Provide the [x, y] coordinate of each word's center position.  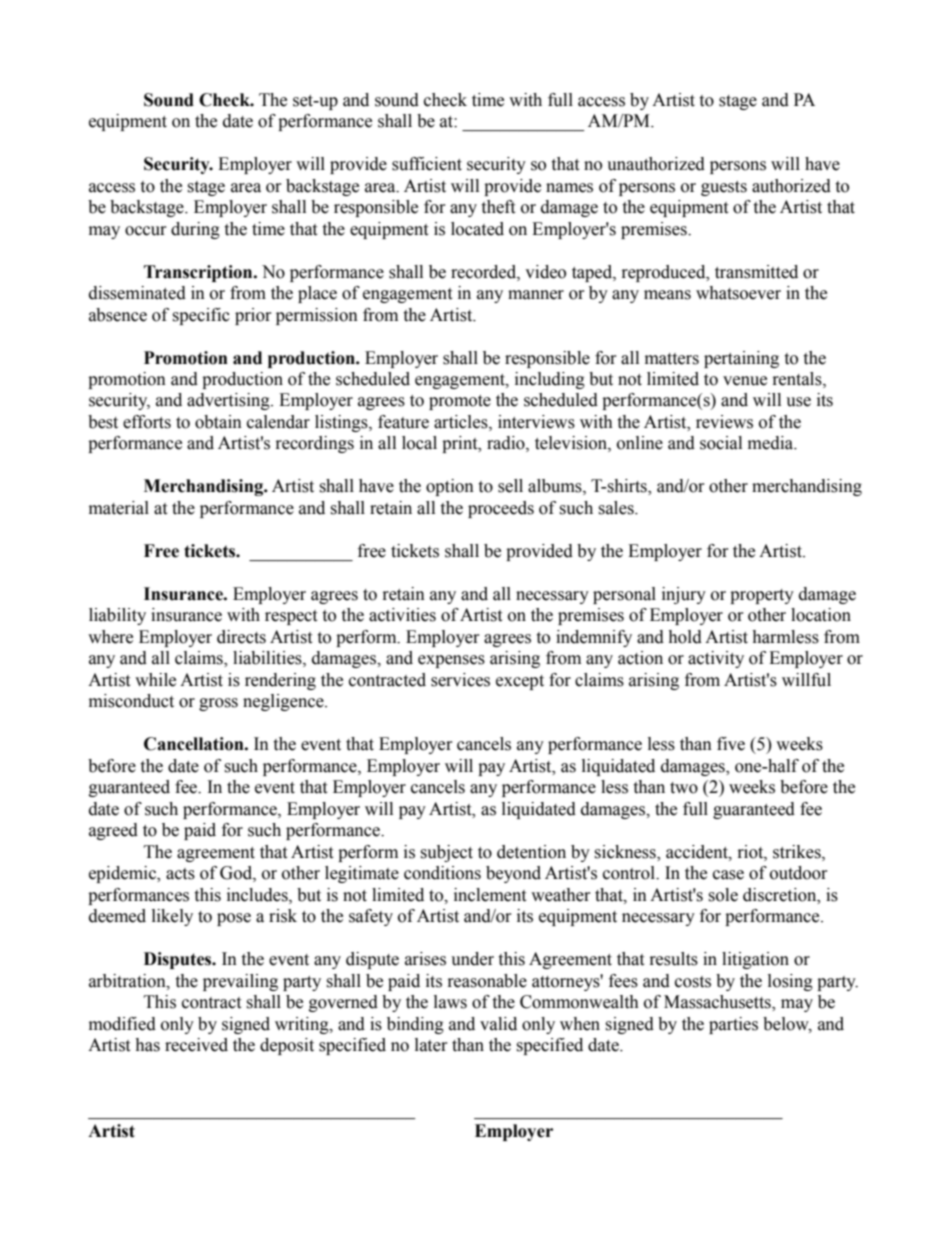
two [684, 788]
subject [446, 853]
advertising [229, 401]
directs [241, 637]
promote [460, 402]
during [195, 230]
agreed [113, 831]
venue [745, 381]
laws [450, 1002]
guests [724, 188]
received [196, 1045]
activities [402, 615]
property [762, 596]
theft [498, 207]
